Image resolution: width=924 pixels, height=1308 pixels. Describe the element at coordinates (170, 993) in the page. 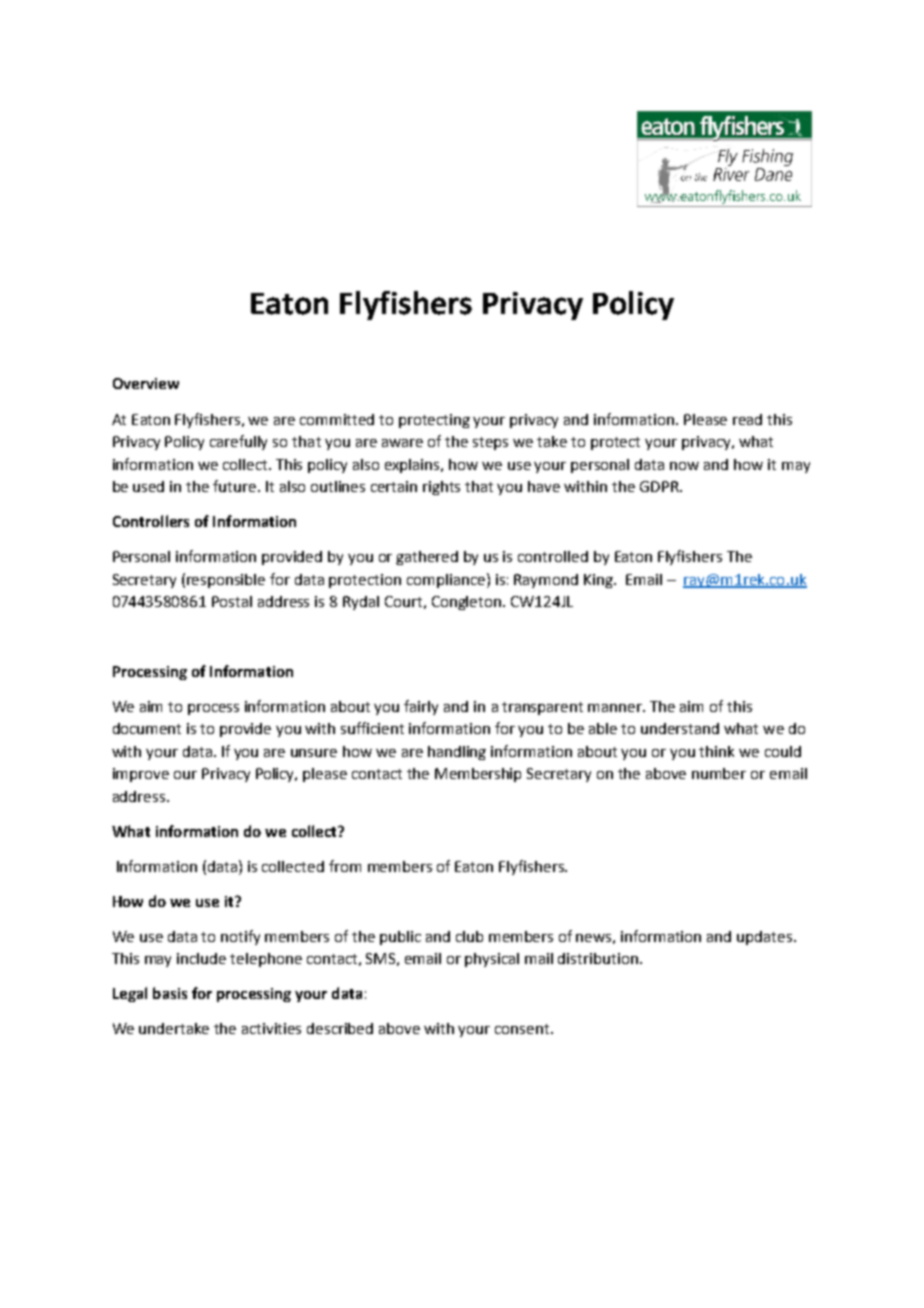

I see `basis` at that location.
